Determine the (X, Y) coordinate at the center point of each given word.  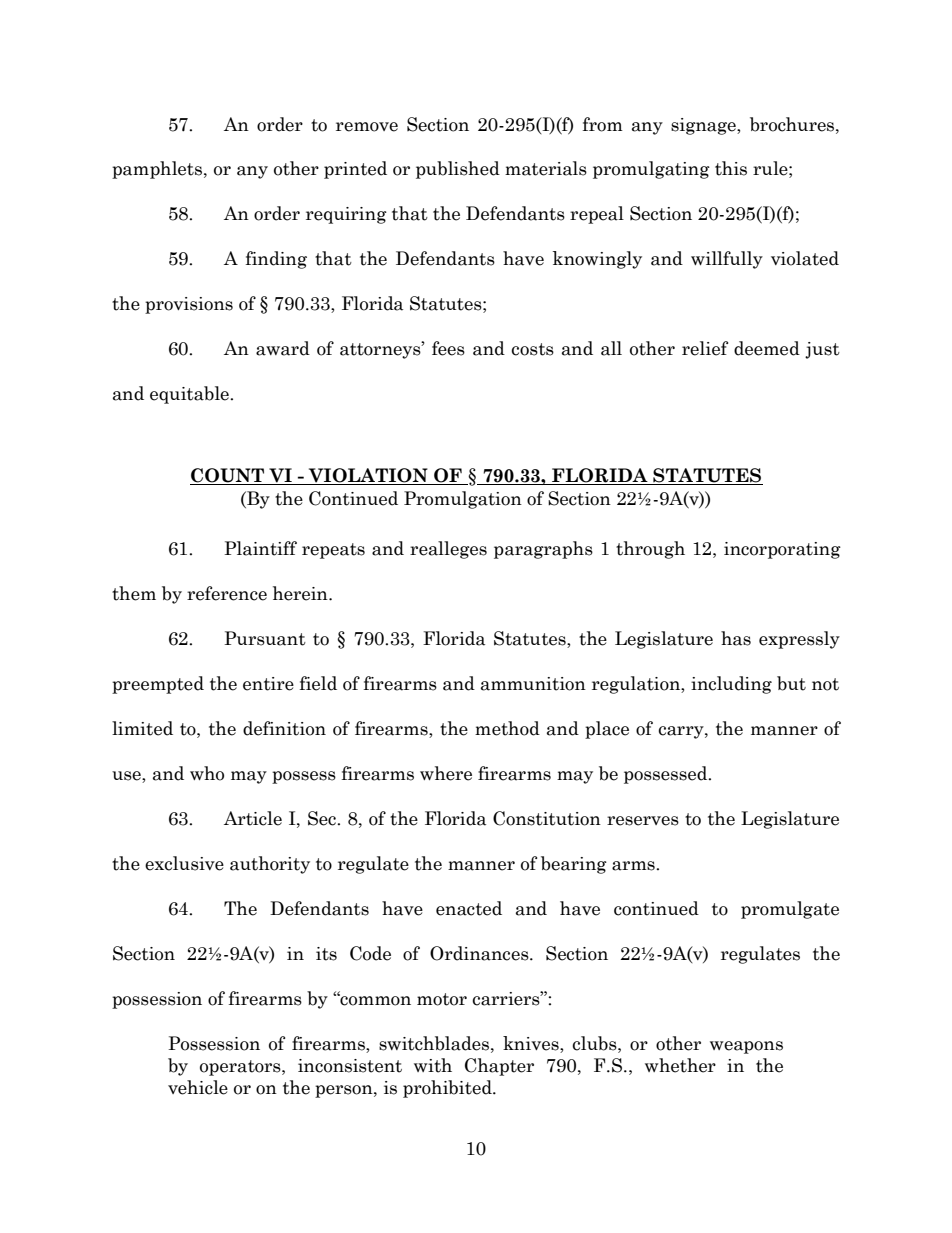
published (458, 170)
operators (241, 1068)
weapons (746, 1047)
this (731, 168)
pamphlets (157, 170)
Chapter (499, 1067)
